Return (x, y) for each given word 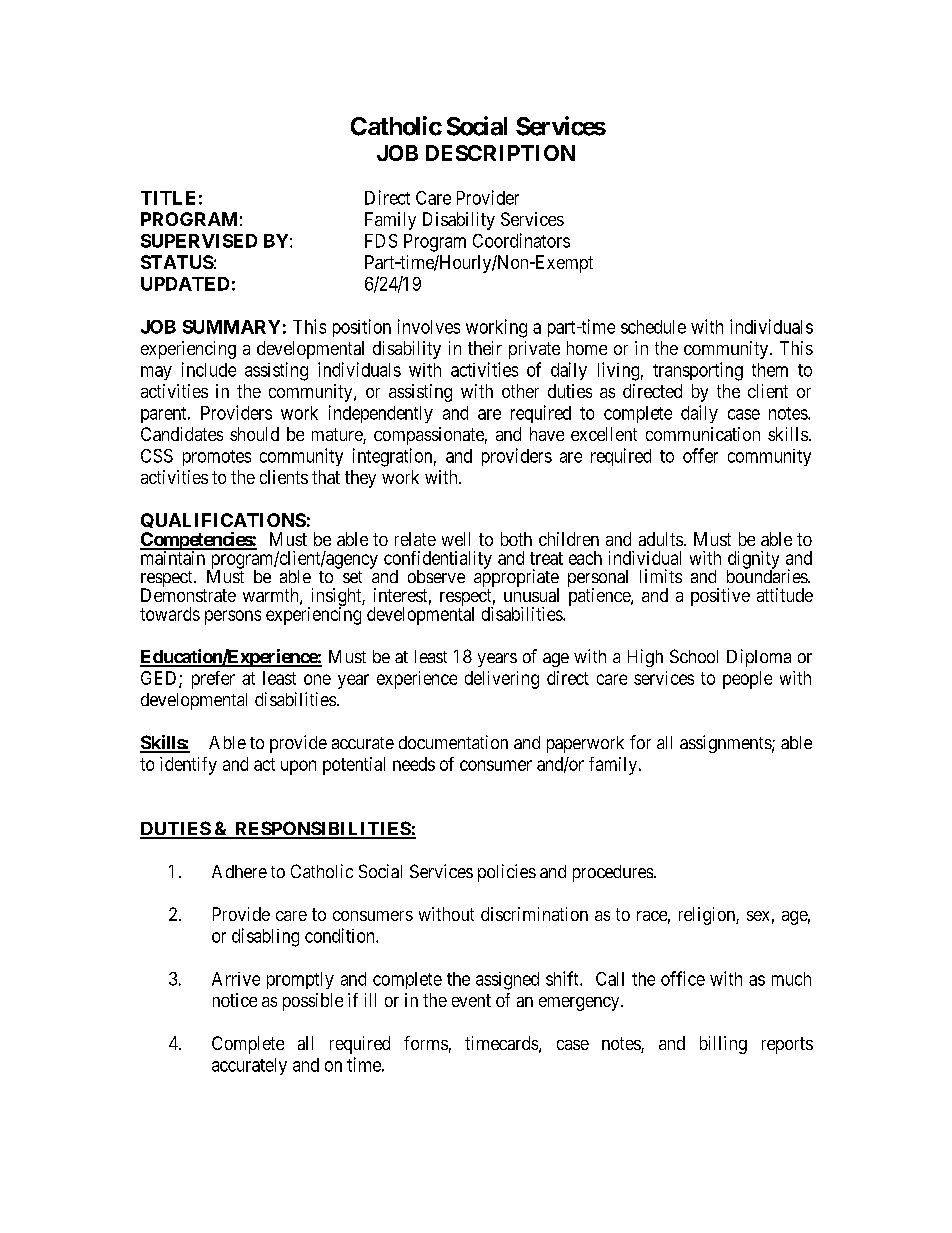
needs (414, 764)
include (209, 369)
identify (188, 766)
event (471, 1000)
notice (235, 1000)
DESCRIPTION (500, 153)
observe (436, 576)
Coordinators (521, 240)
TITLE (168, 198)
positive (720, 597)
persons (233, 617)
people (747, 680)
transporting (698, 371)
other (520, 391)
